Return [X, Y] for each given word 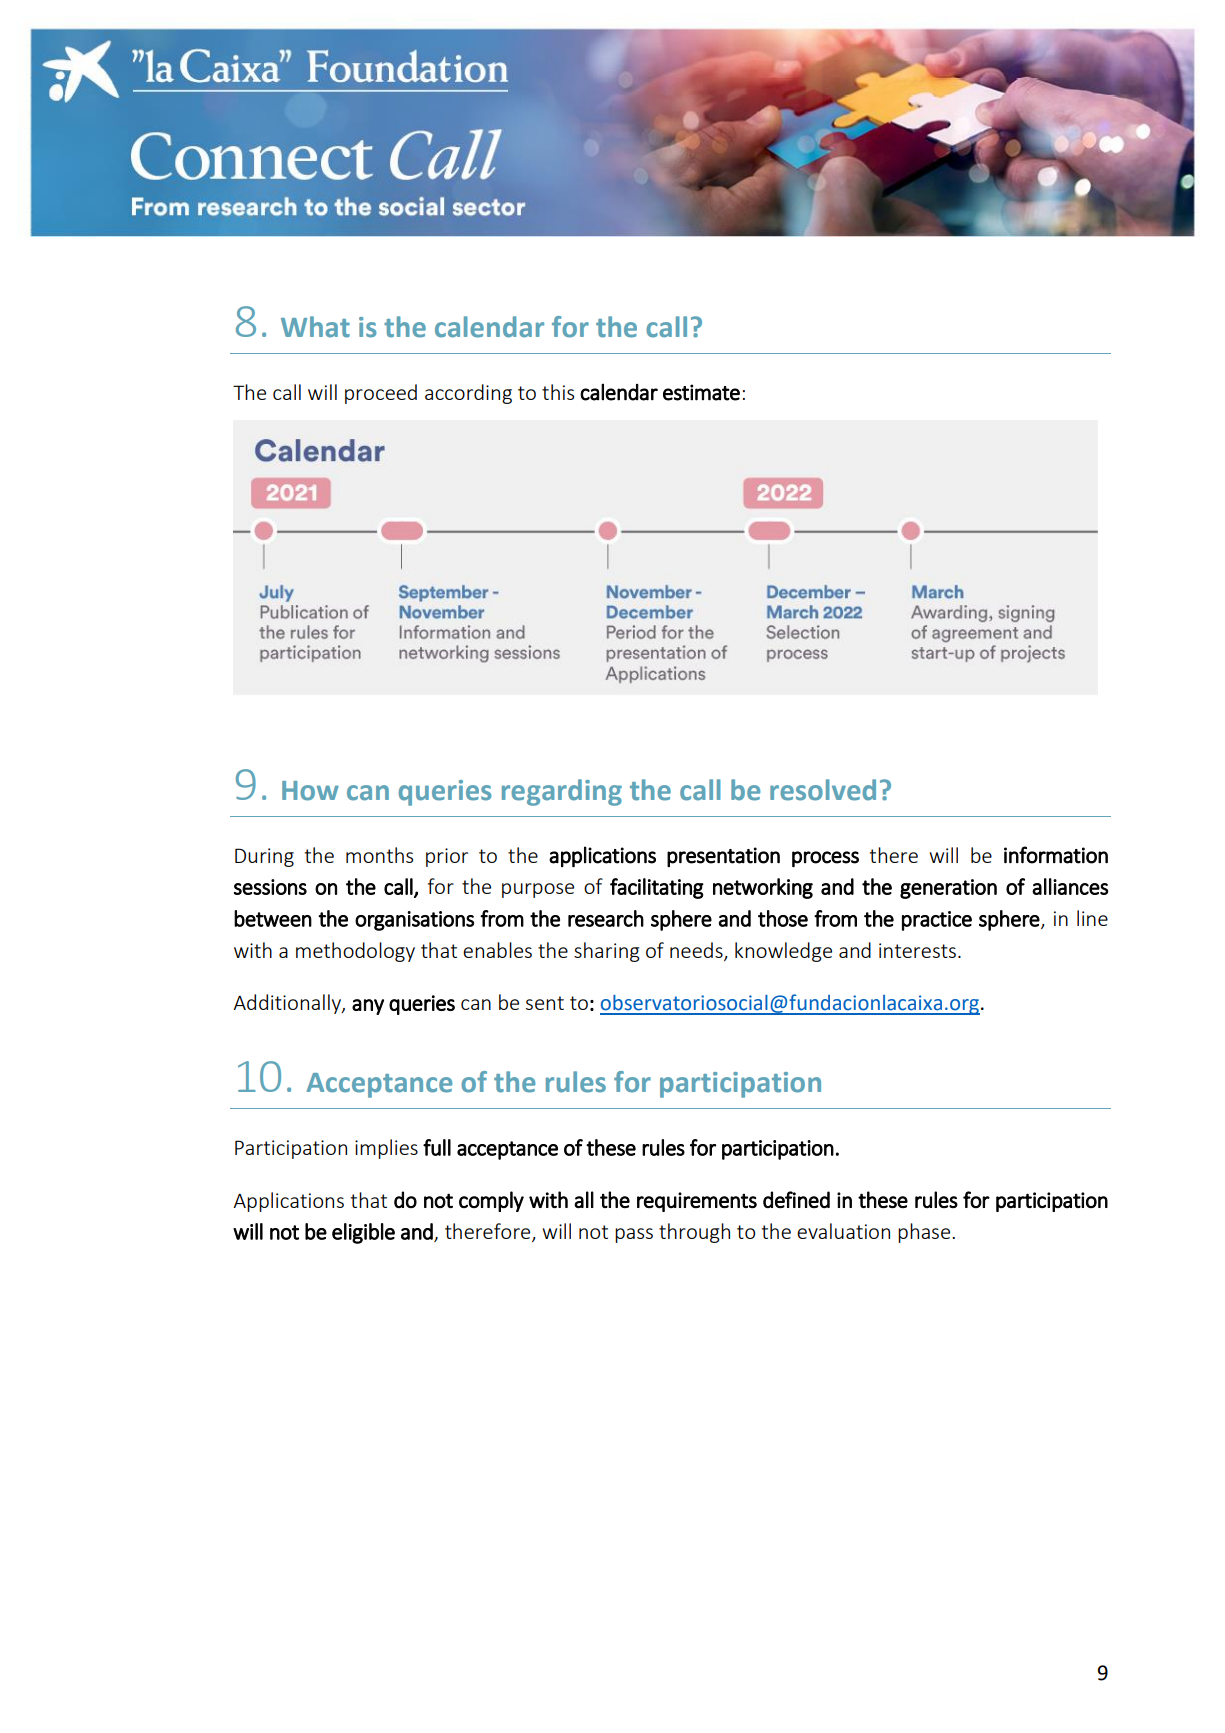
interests [917, 950]
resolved [823, 790]
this [558, 392]
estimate [701, 392]
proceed [381, 394]
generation [948, 889]
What [315, 327]
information [1056, 855]
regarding [562, 792]
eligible [363, 1233]
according [468, 394]
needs [697, 951]
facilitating [657, 888]
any [368, 1007]
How [310, 791]
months [379, 855]
